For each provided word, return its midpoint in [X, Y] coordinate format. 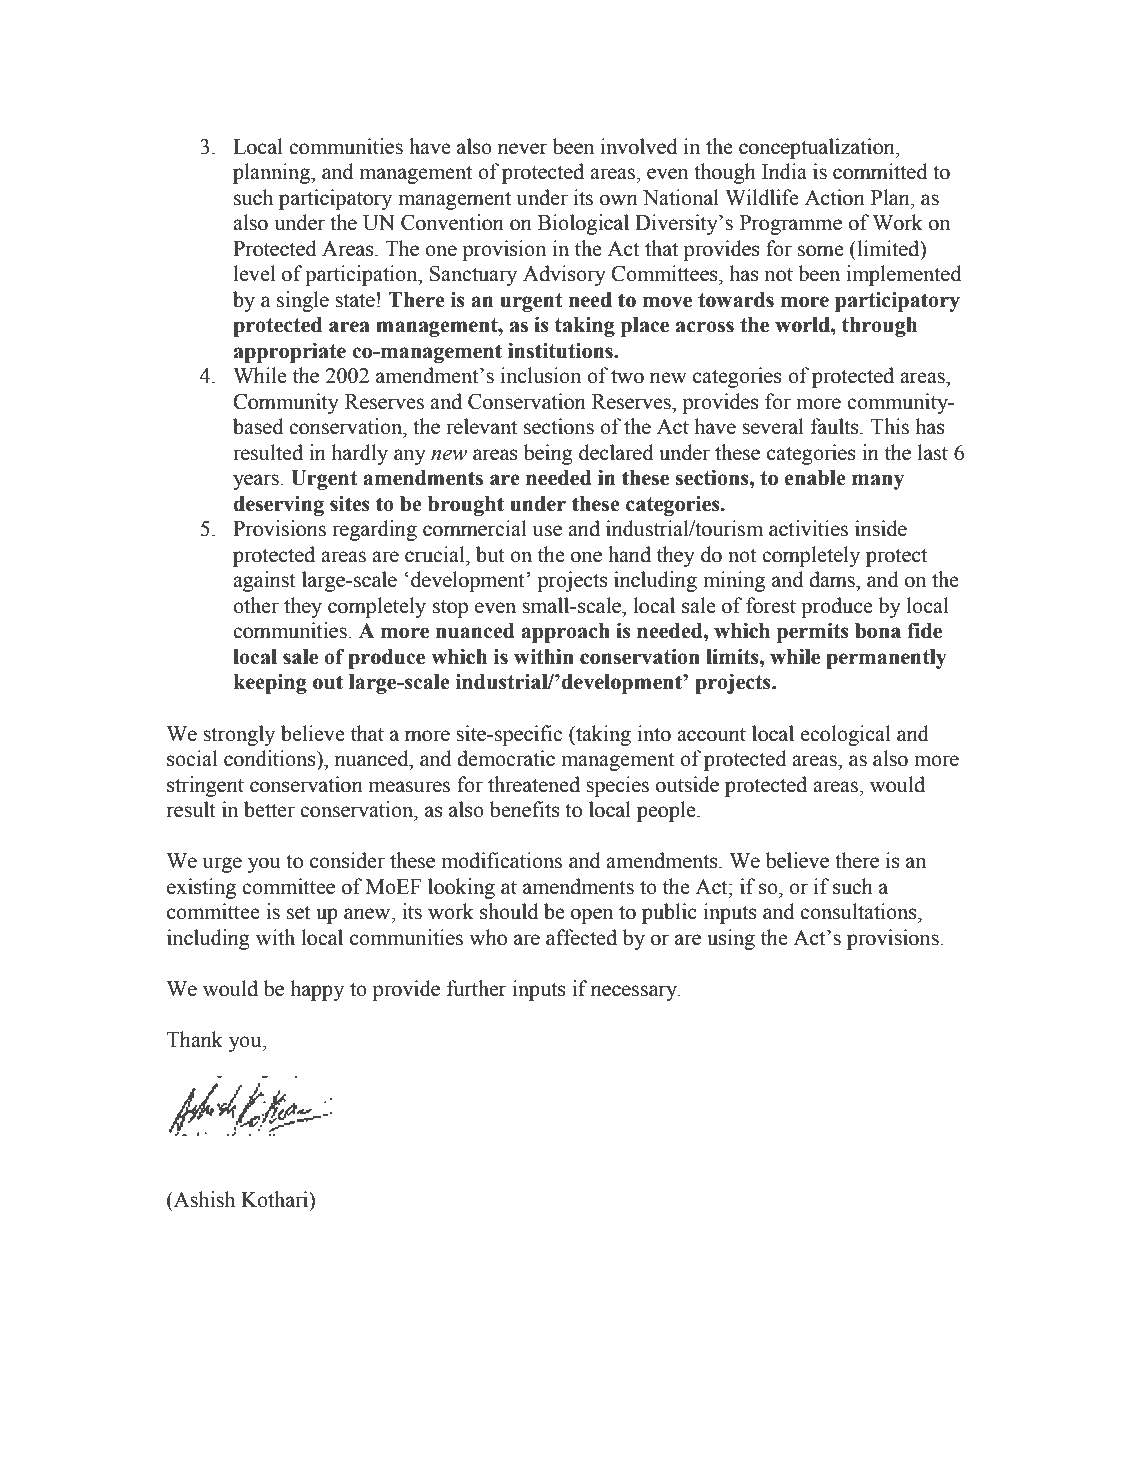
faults [836, 426]
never [523, 149]
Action [835, 197]
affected [581, 937]
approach [565, 633]
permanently [886, 659]
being [548, 454]
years [256, 482]
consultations [859, 911]
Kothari [276, 1200]
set [299, 912]
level [254, 273]
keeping [270, 683]
